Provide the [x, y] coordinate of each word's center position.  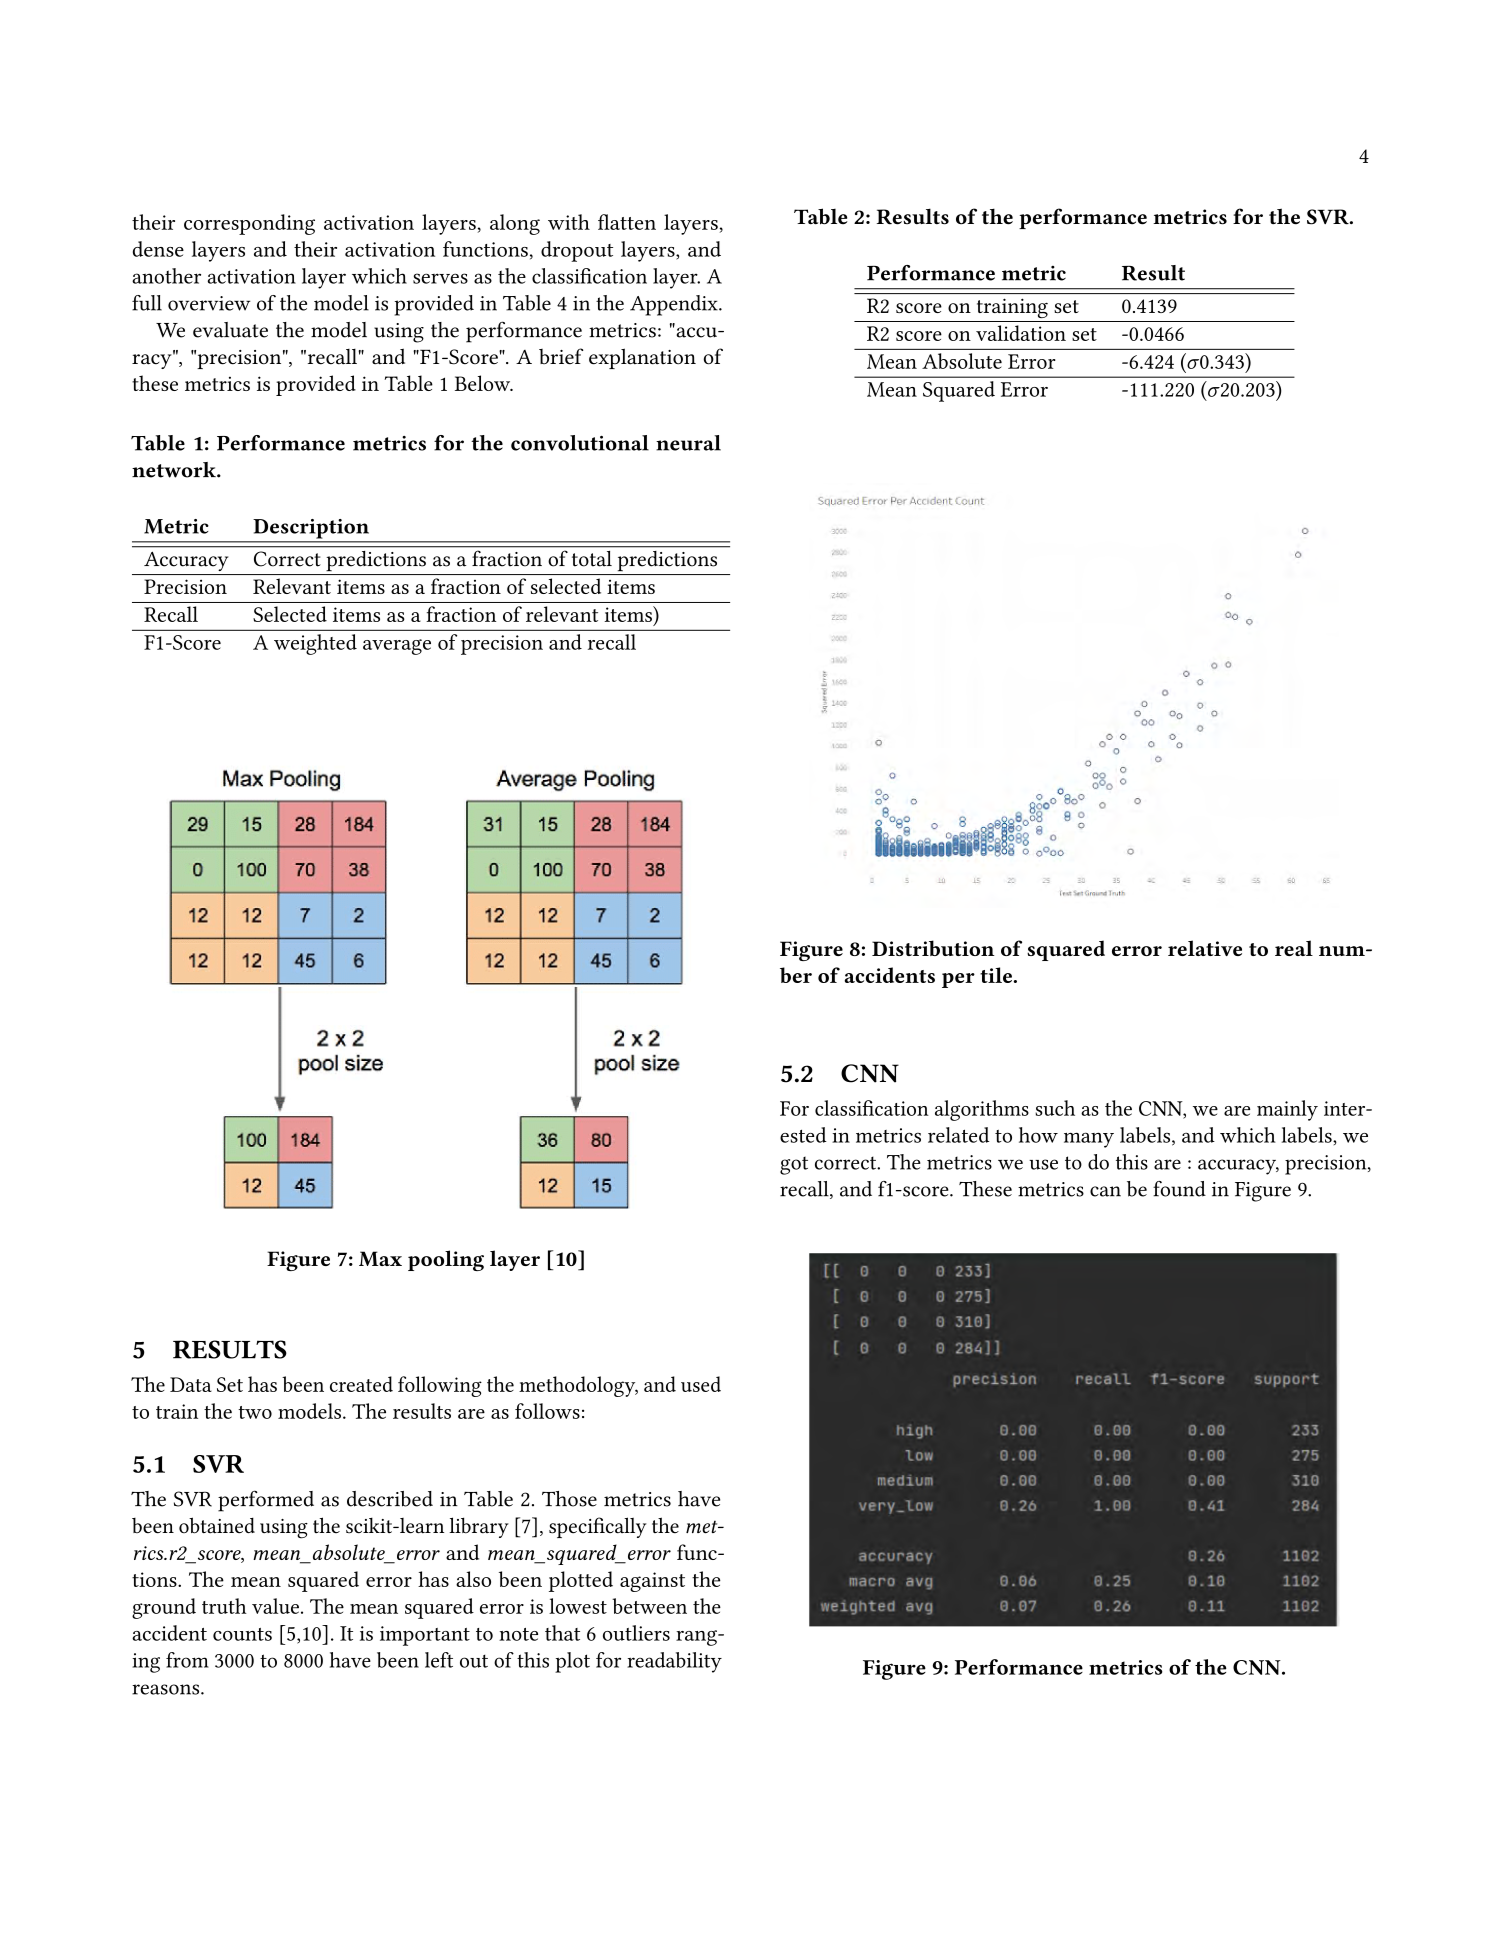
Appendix [675, 305]
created [361, 1384]
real [1294, 948]
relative [1205, 948]
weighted [315, 644]
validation [1021, 333]
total [592, 558]
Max [380, 1258]
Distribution [933, 948]
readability [674, 1662]
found [1179, 1189]
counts [242, 1634]
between [649, 1606]
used [701, 1384]
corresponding [249, 224]
